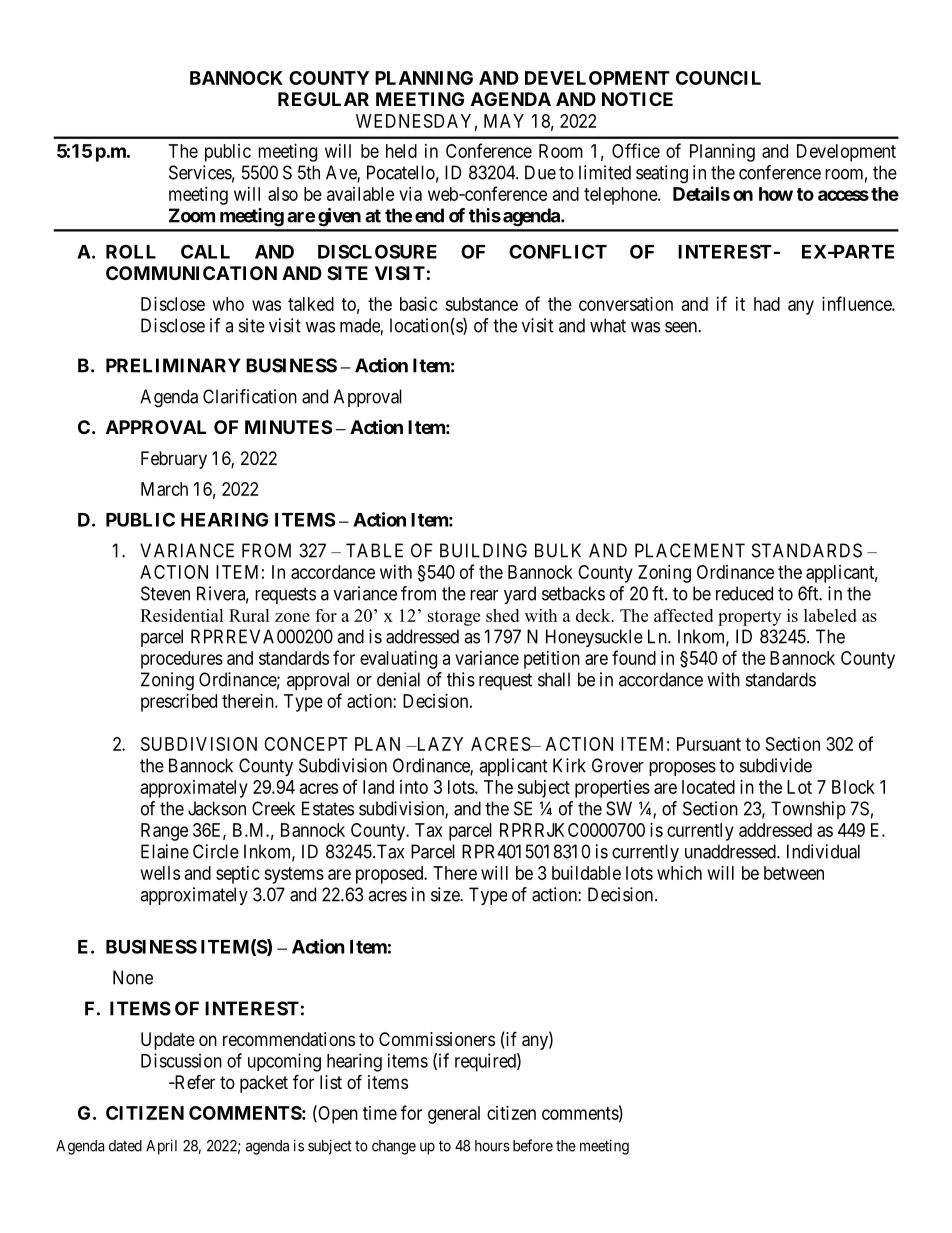 The image size is (952, 1233). What do you see at coordinates (193, 1081) in the screenshot?
I see `Refer` at bounding box center [193, 1081].
